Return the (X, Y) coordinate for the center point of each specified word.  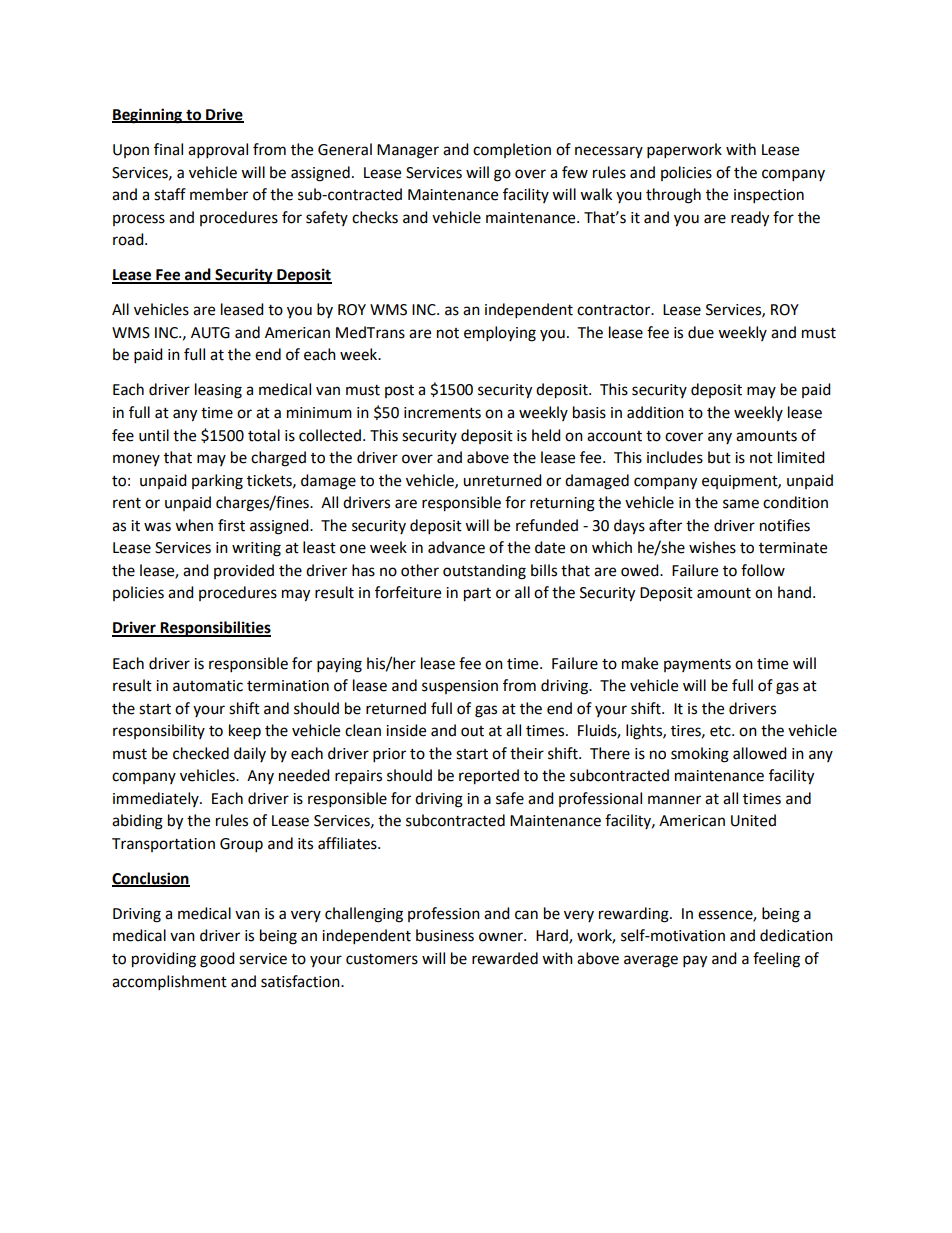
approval (218, 151)
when (194, 525)
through (673, 196)
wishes (712, 547)
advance (456, 547)
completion (512, 150)
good (217, 960)
